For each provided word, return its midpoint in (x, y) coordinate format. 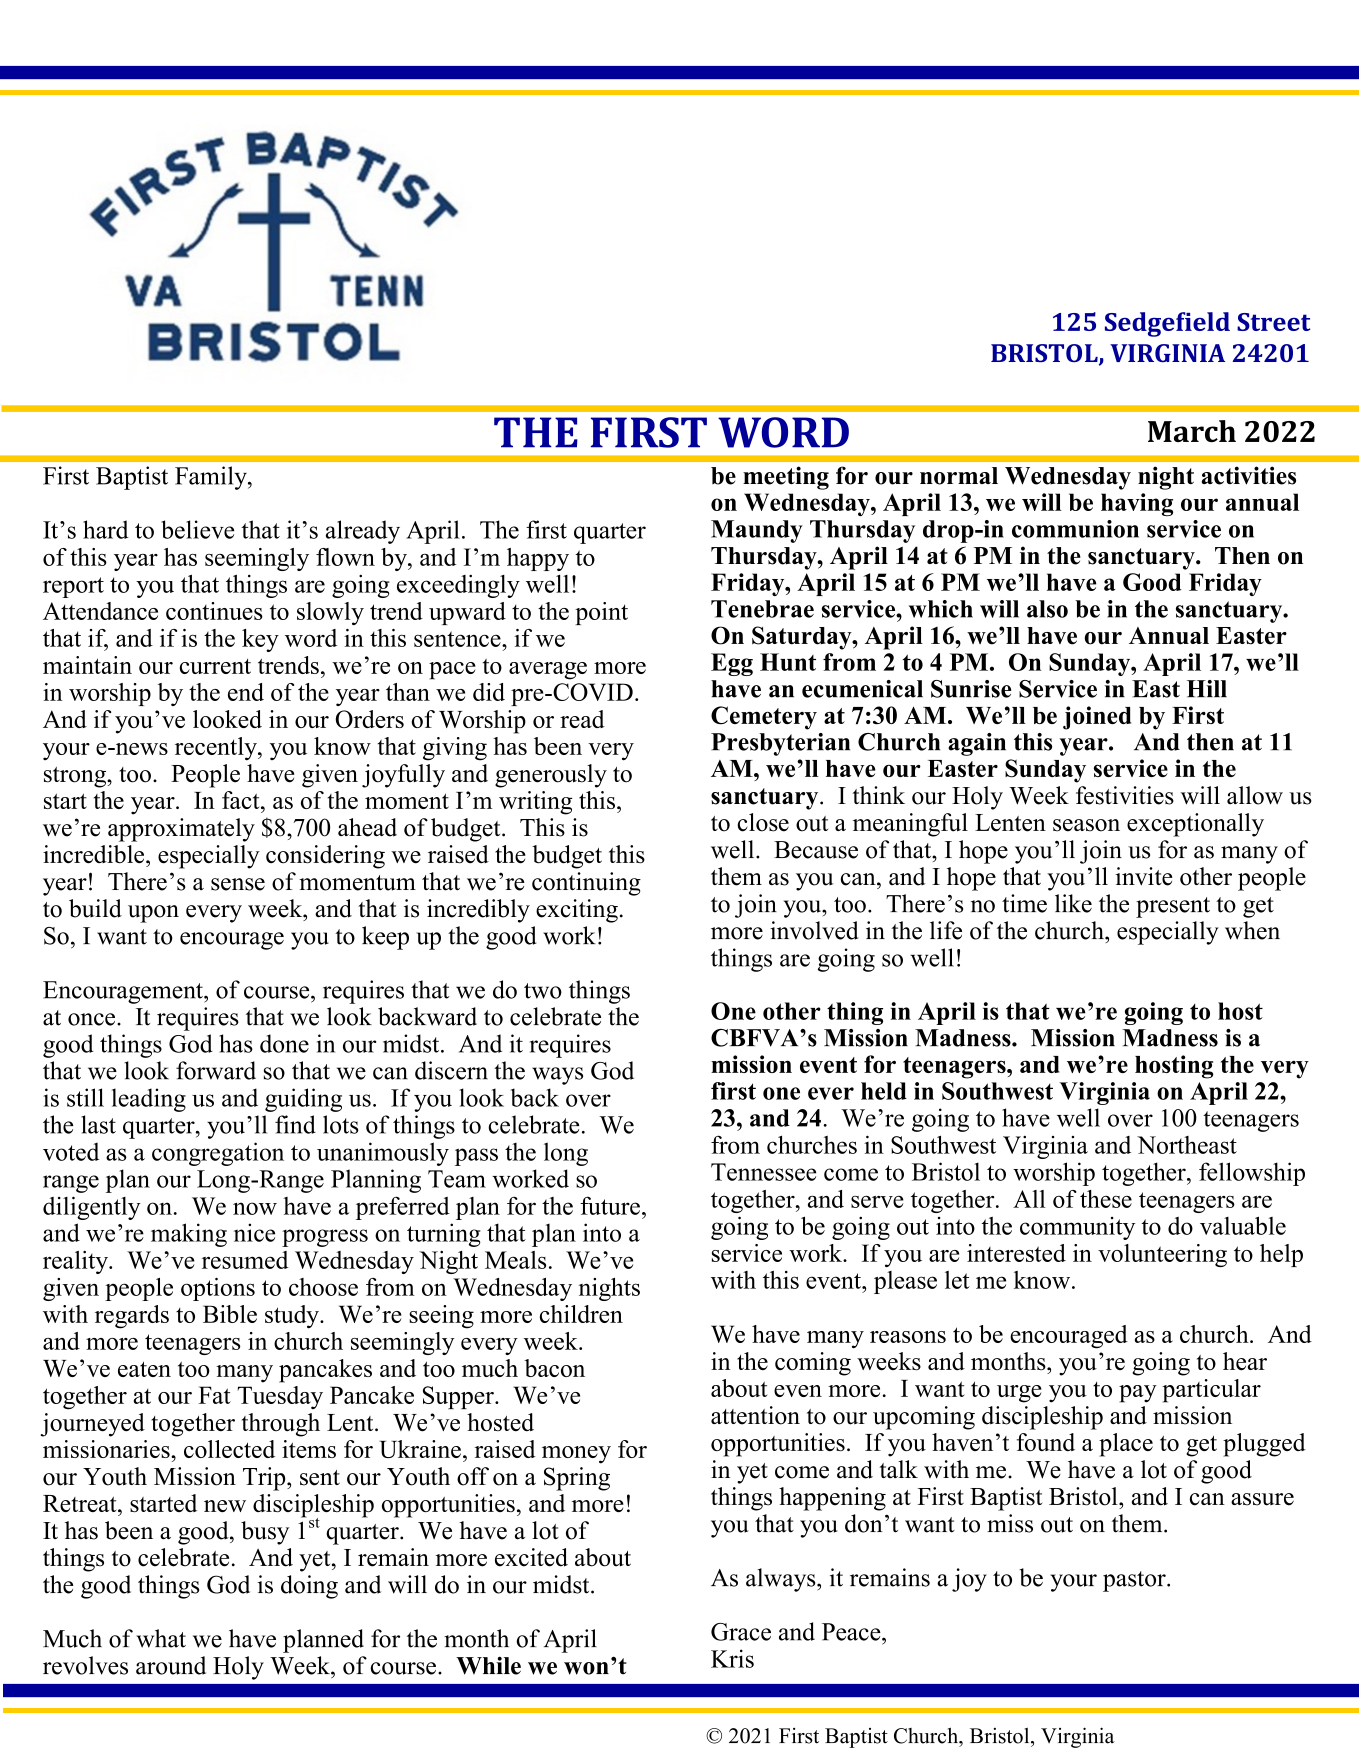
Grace (741, 1632)
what (161, 1638)
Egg (732, 664)
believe (197, 529)
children (581, 1314)
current (215, 666)
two (543, 991)
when (1252, 930)
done (284, 1043)
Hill (1207, 688)
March (1192, 431)
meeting (786, 478)
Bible (230, 1314)
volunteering (1162, 1255)
